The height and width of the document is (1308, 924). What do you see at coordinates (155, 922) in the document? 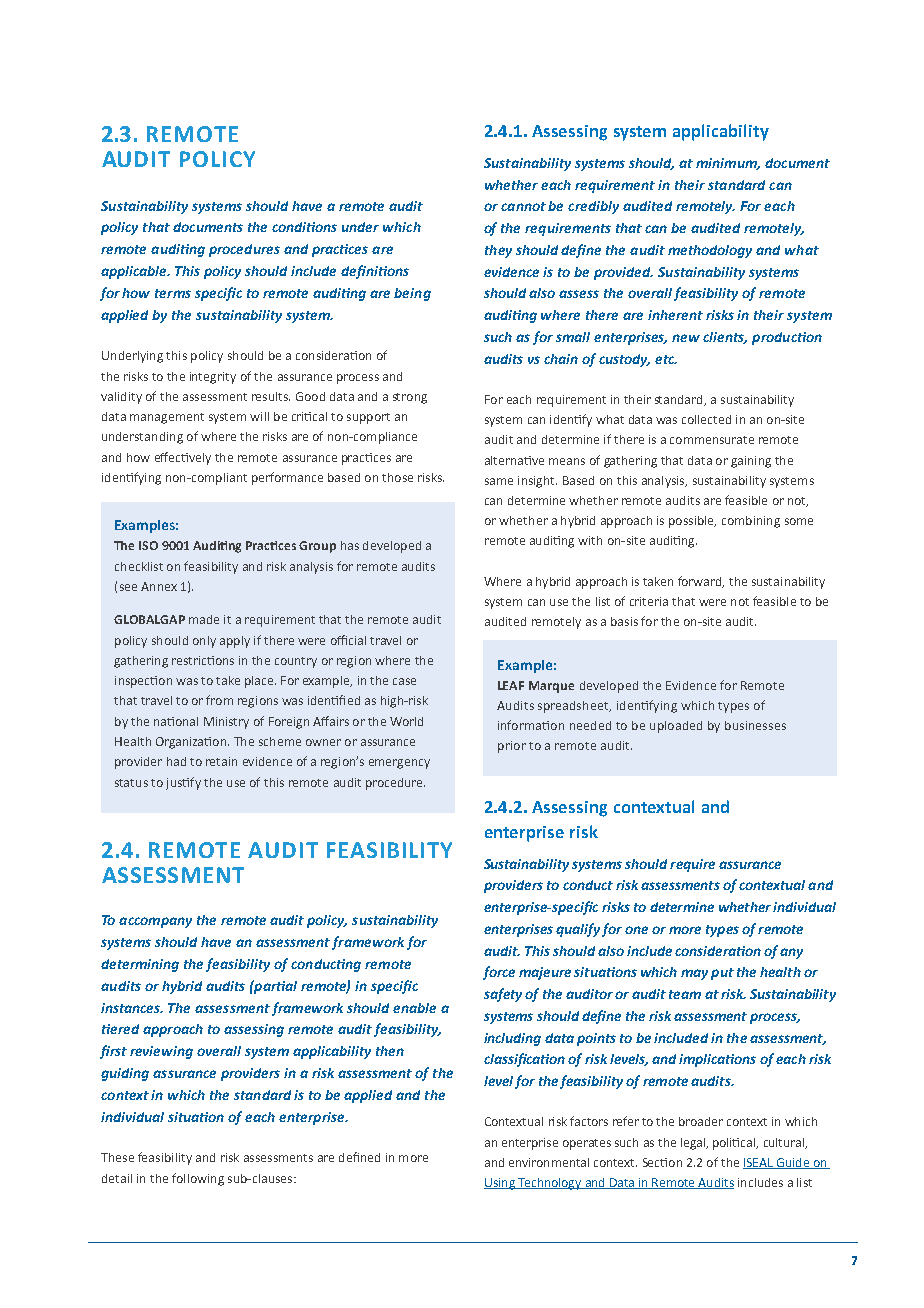
I see `accompany` at bounding box center [155, 922].
